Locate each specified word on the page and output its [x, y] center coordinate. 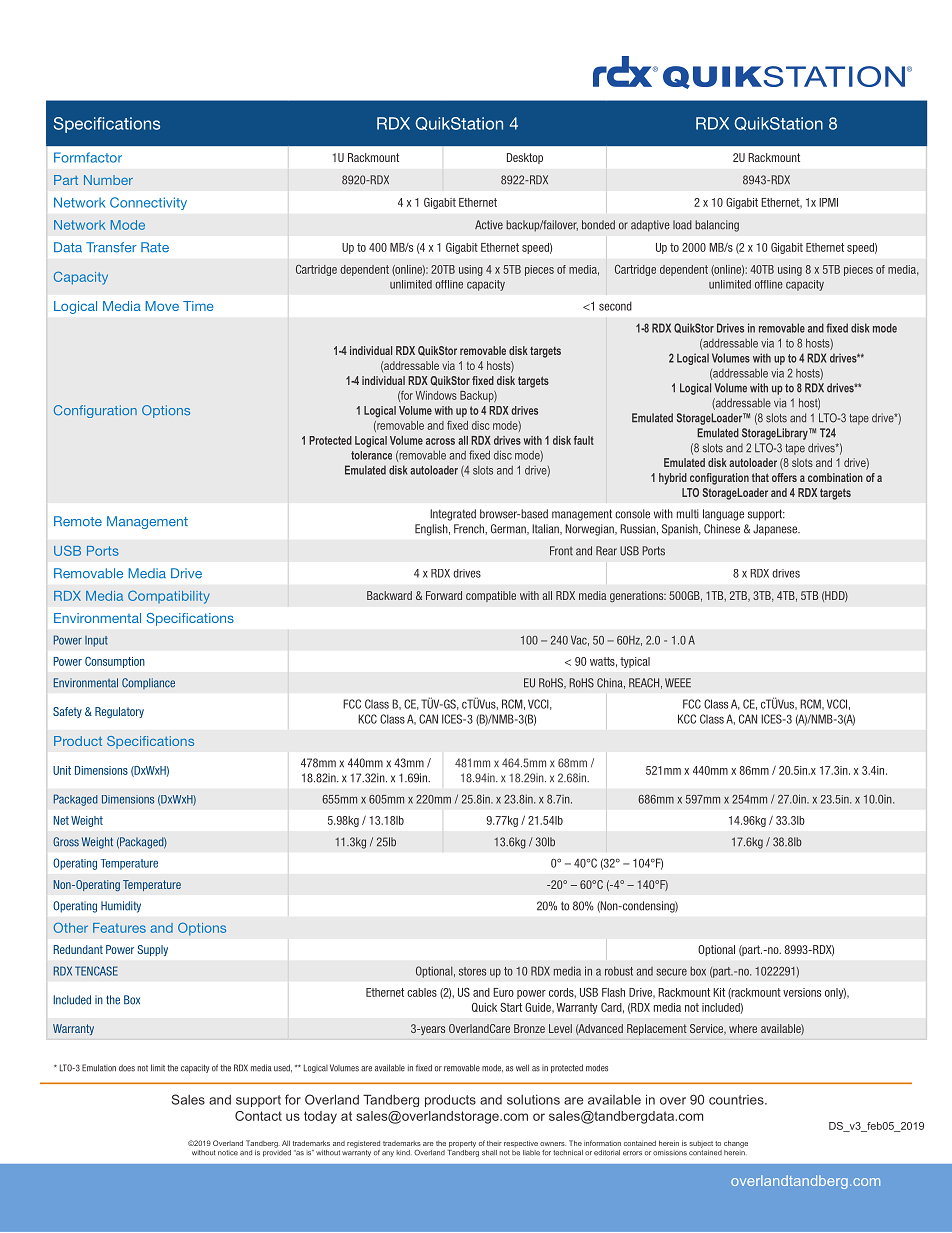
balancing [717, 226]
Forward [444, 595]
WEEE [678, 682]
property [462, 1144]
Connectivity [148, 203]
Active [489, 225]
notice [228, 1153]
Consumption [115, 662]
